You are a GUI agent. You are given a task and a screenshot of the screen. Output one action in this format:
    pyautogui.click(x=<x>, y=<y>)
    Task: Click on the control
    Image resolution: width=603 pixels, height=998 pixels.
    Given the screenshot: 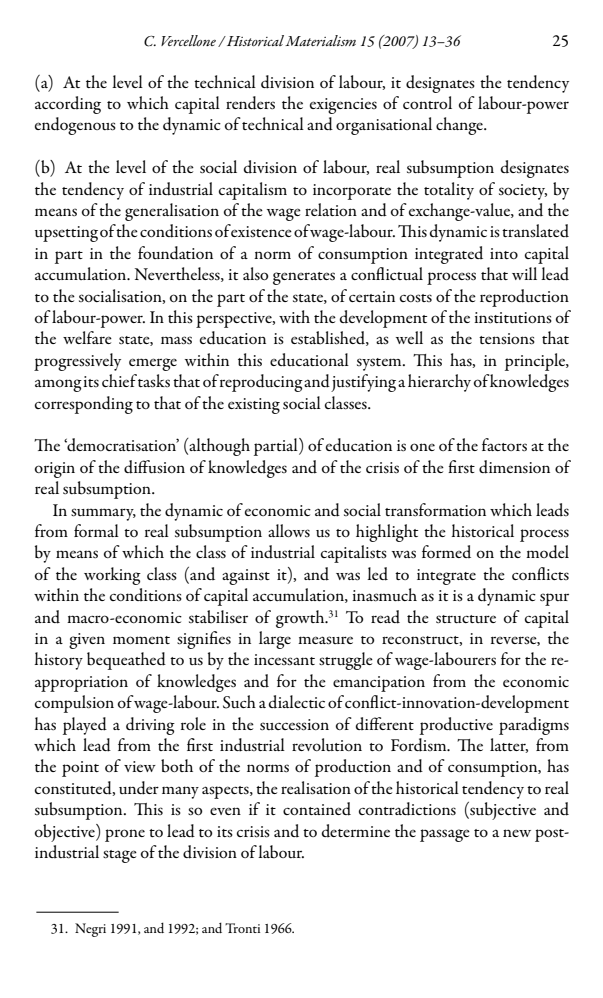 What is the action you would take?
    pyautogui.click(x=427, y=102)
